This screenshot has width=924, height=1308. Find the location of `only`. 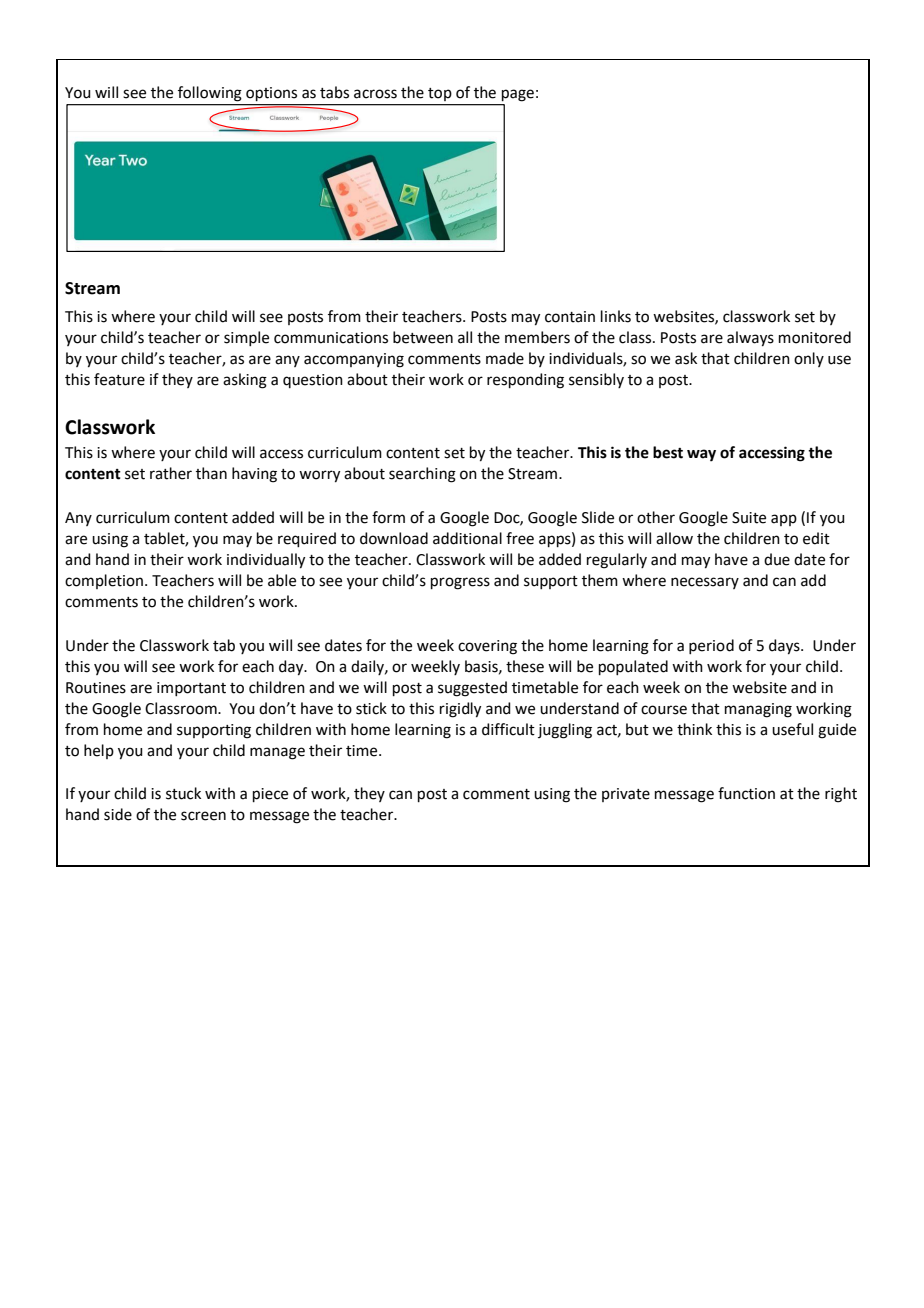

only is located at coordinates (809, 359).
